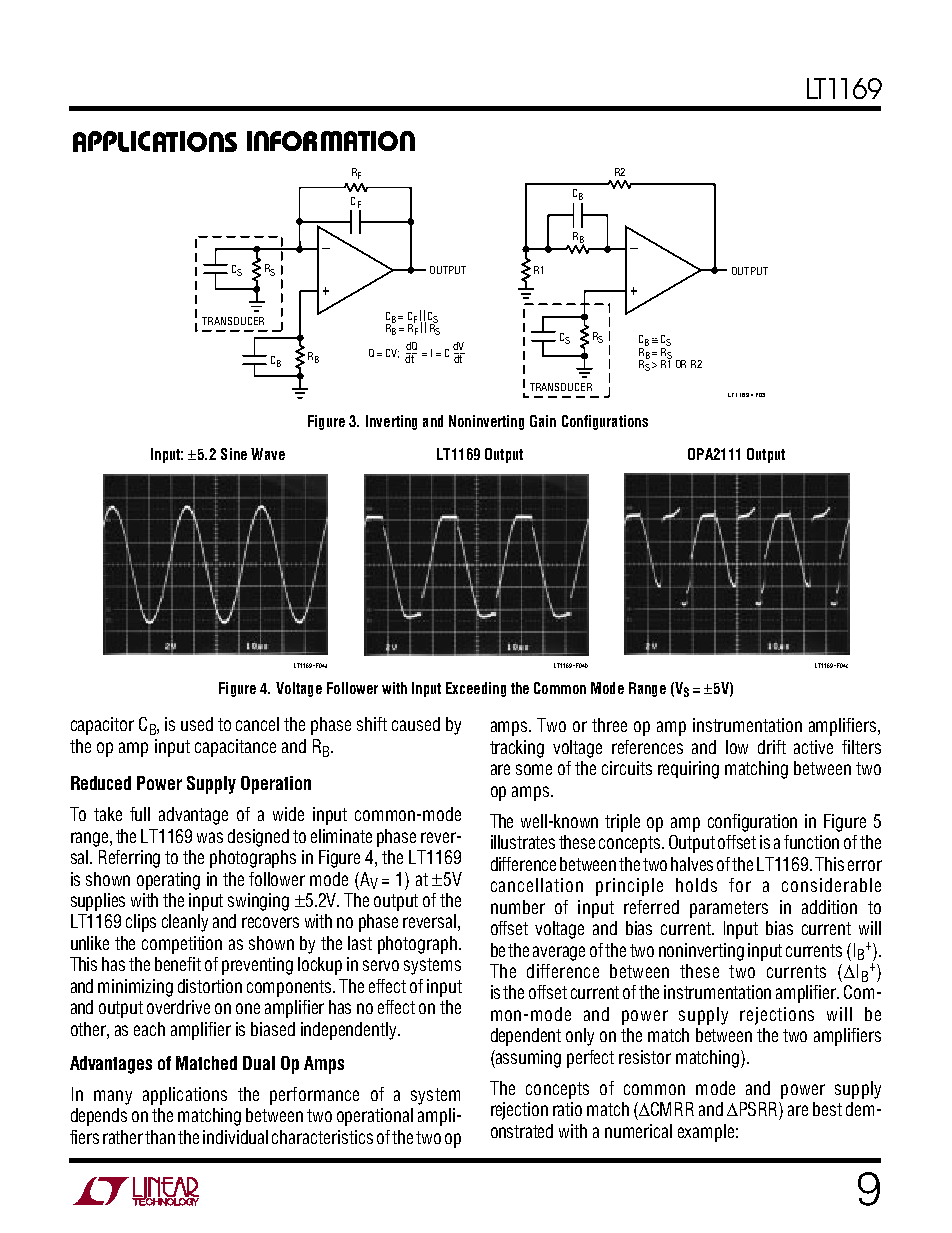 Image resolution: width=952 pixels, height=1233 pixels. Describe the element at coordinates (543, 421) in the screenshot. I see `Gain` at that location.
